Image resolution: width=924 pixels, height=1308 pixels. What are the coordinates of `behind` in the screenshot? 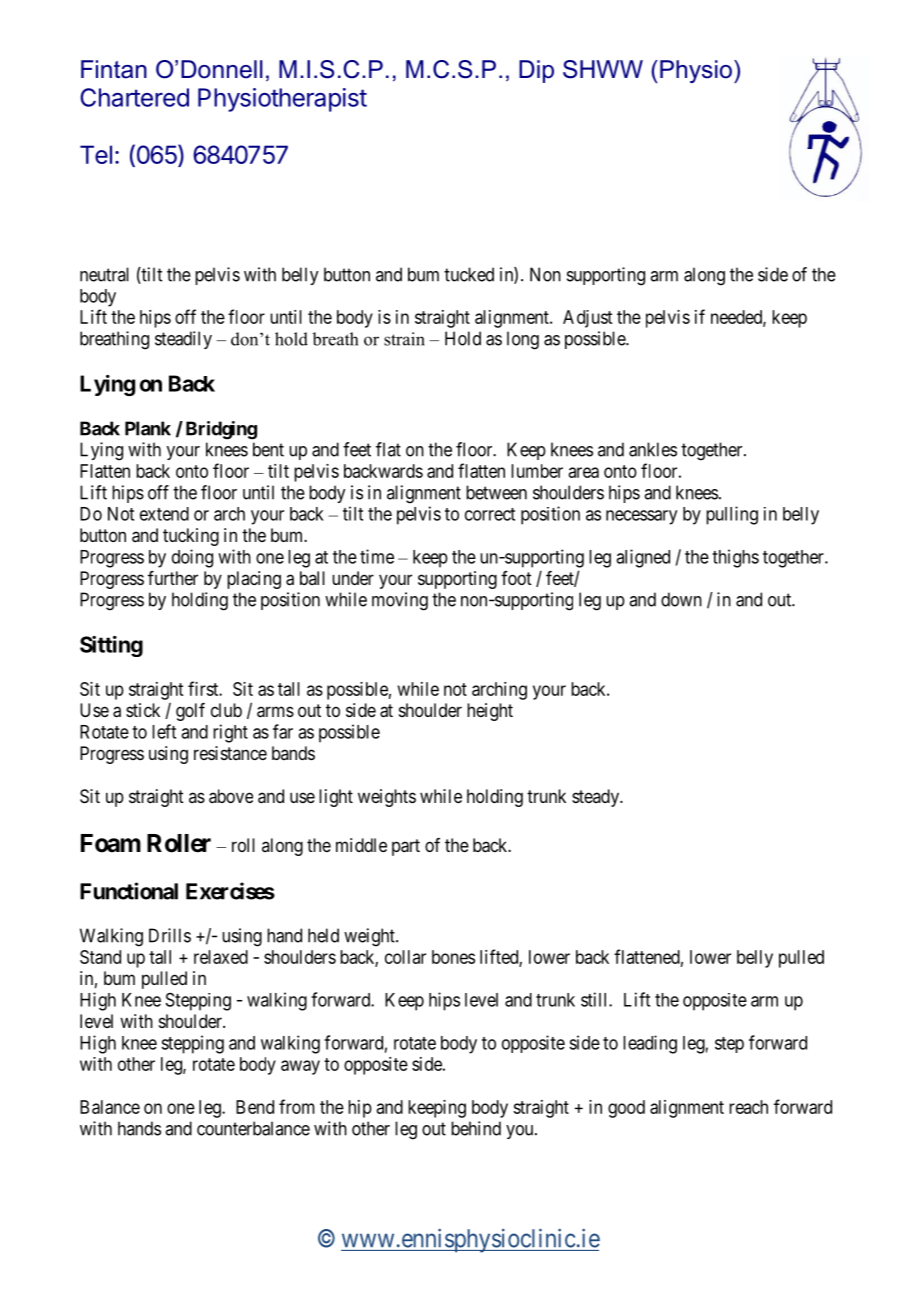 It's located at (476, 1128).
